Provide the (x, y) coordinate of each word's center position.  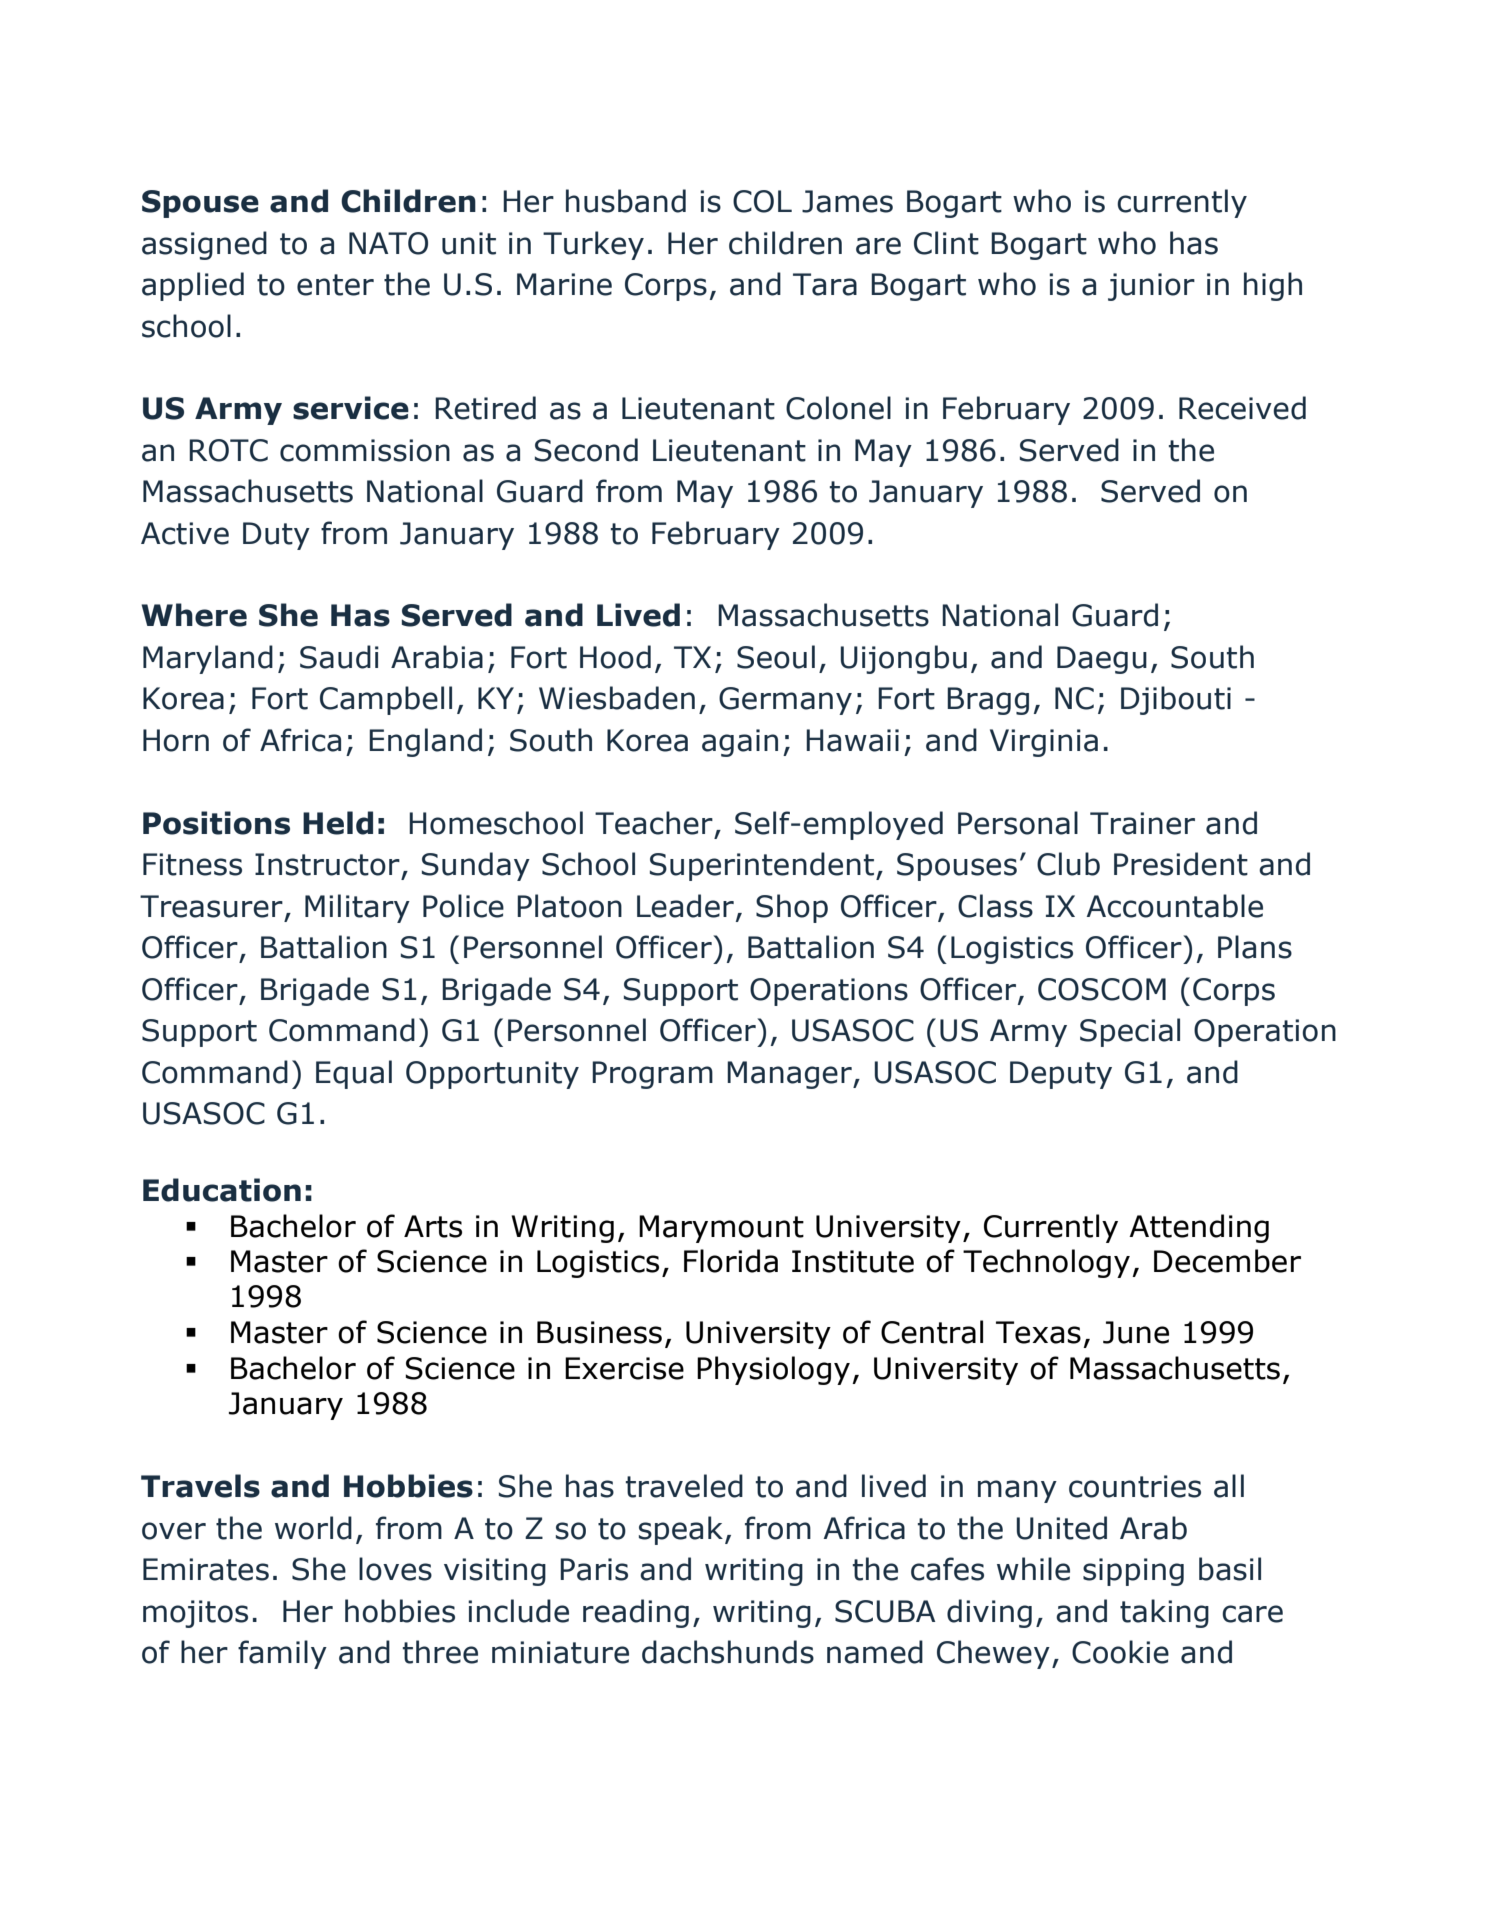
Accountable (1175, 906)
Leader (685, 906)
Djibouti (1176, 700)
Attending (1199, 1228)
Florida (731, 1261)
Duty (276, 536)
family (282, 1654)
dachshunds (728, 1652)
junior (1151, 287)
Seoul (776, 657)
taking (1164, 1613)
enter (335, 285)
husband (626, 201)
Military (357, 908)
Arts (433, 1226)
